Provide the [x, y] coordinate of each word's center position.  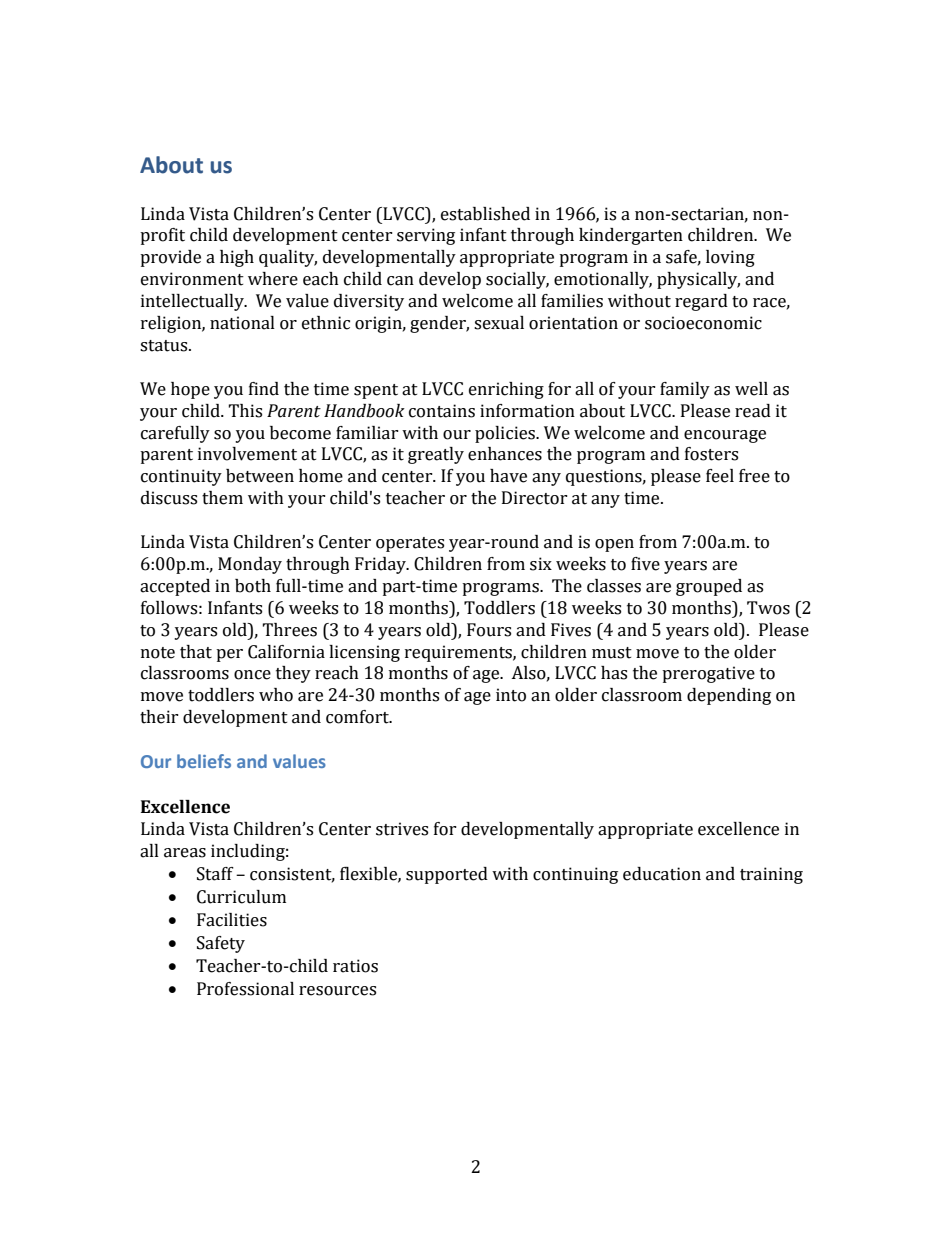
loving [730, 258]
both [253, 586]
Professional [245, 989]
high [237, 258]
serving [426, 236]
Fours [489, 630]
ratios [355, 966]
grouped [709, 587]
